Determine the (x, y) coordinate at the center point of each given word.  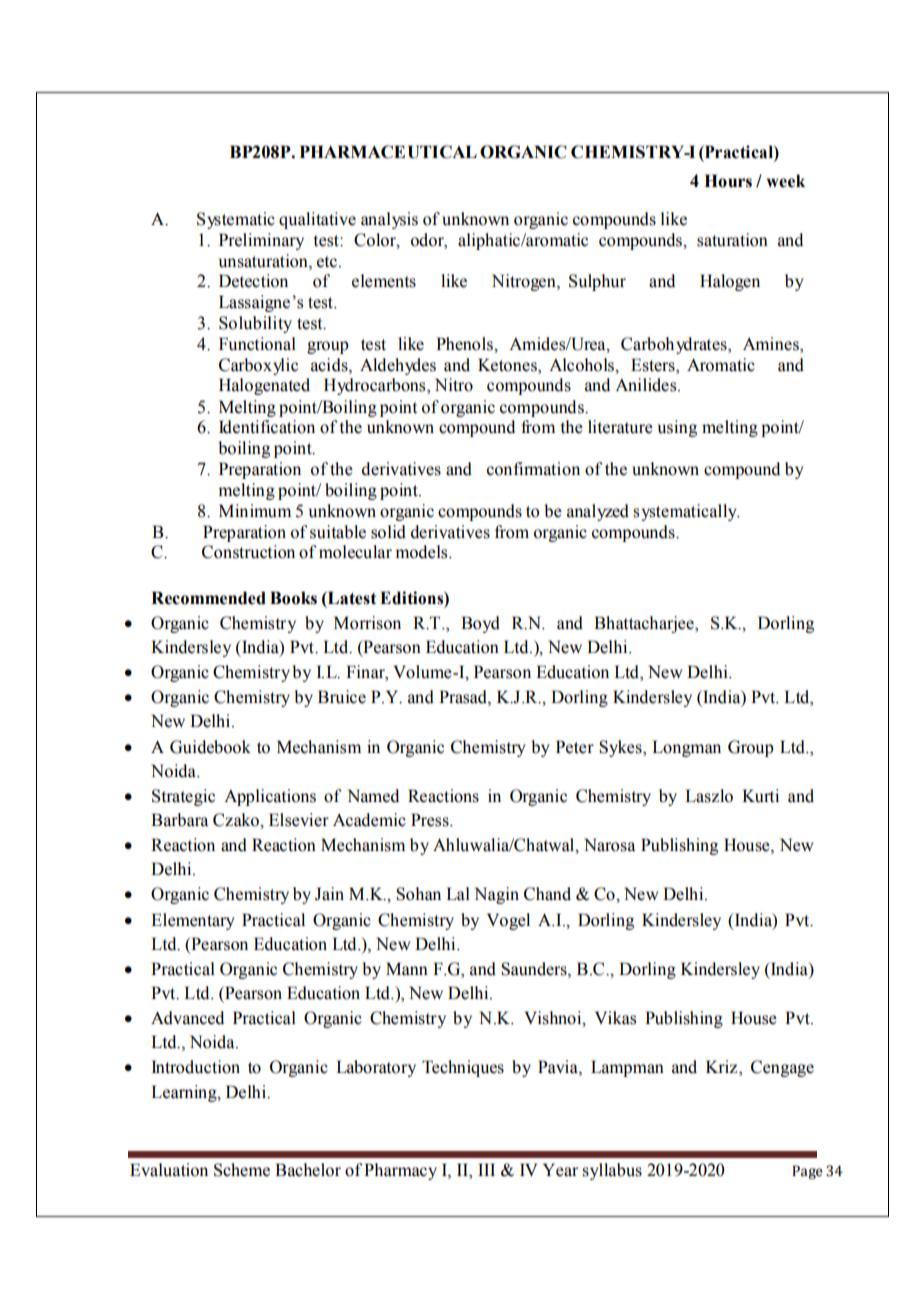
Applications (270, 797)
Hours (728, 181)
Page (807, 1172)
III (486, 1169)
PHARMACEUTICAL (388, 152)
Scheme (242, 1170)
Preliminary (261, 241)
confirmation (533, 469)
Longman (686, 748)
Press (431, 820)
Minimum (255, 511)
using (677, 428)
